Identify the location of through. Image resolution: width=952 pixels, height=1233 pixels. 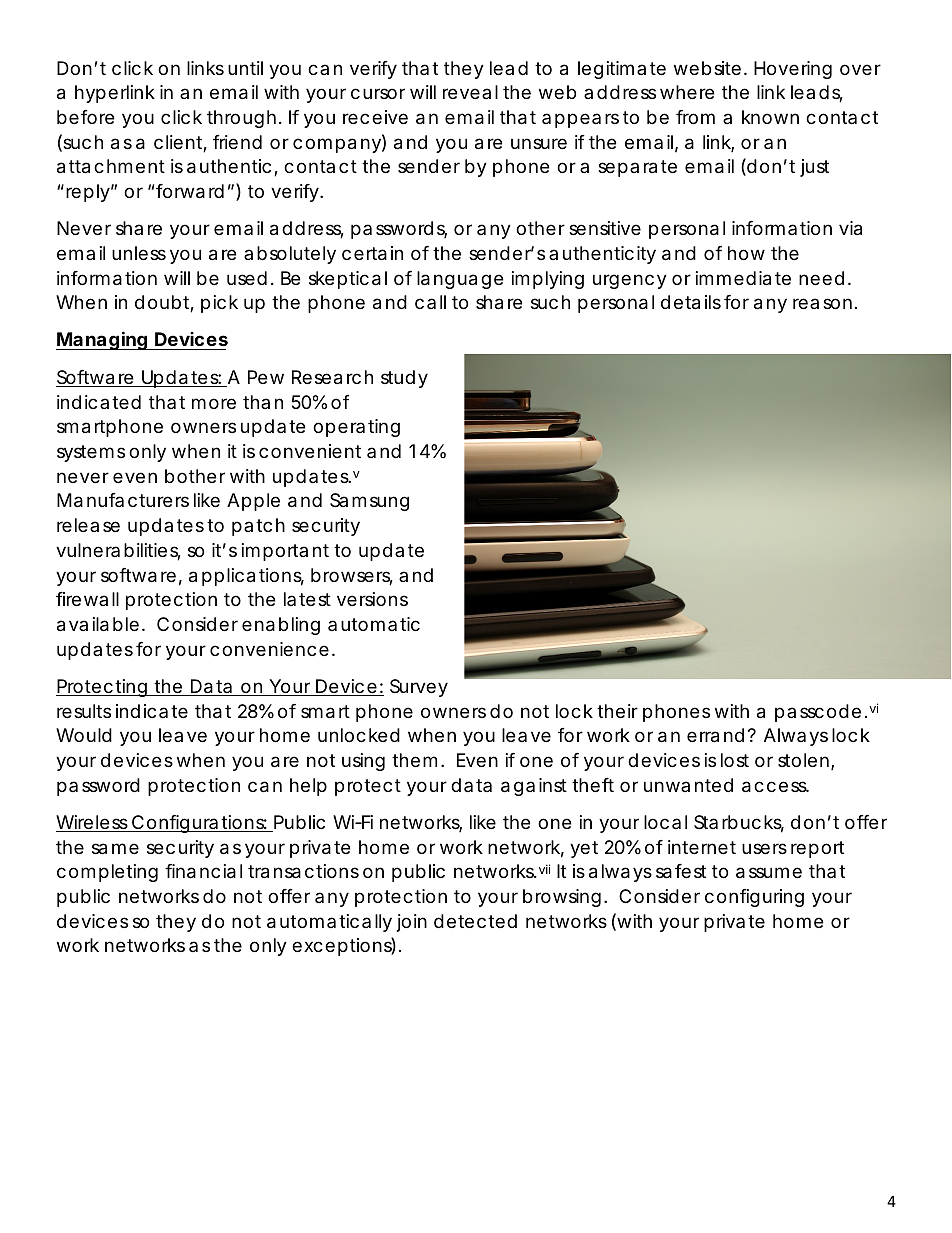
(241, 119).
